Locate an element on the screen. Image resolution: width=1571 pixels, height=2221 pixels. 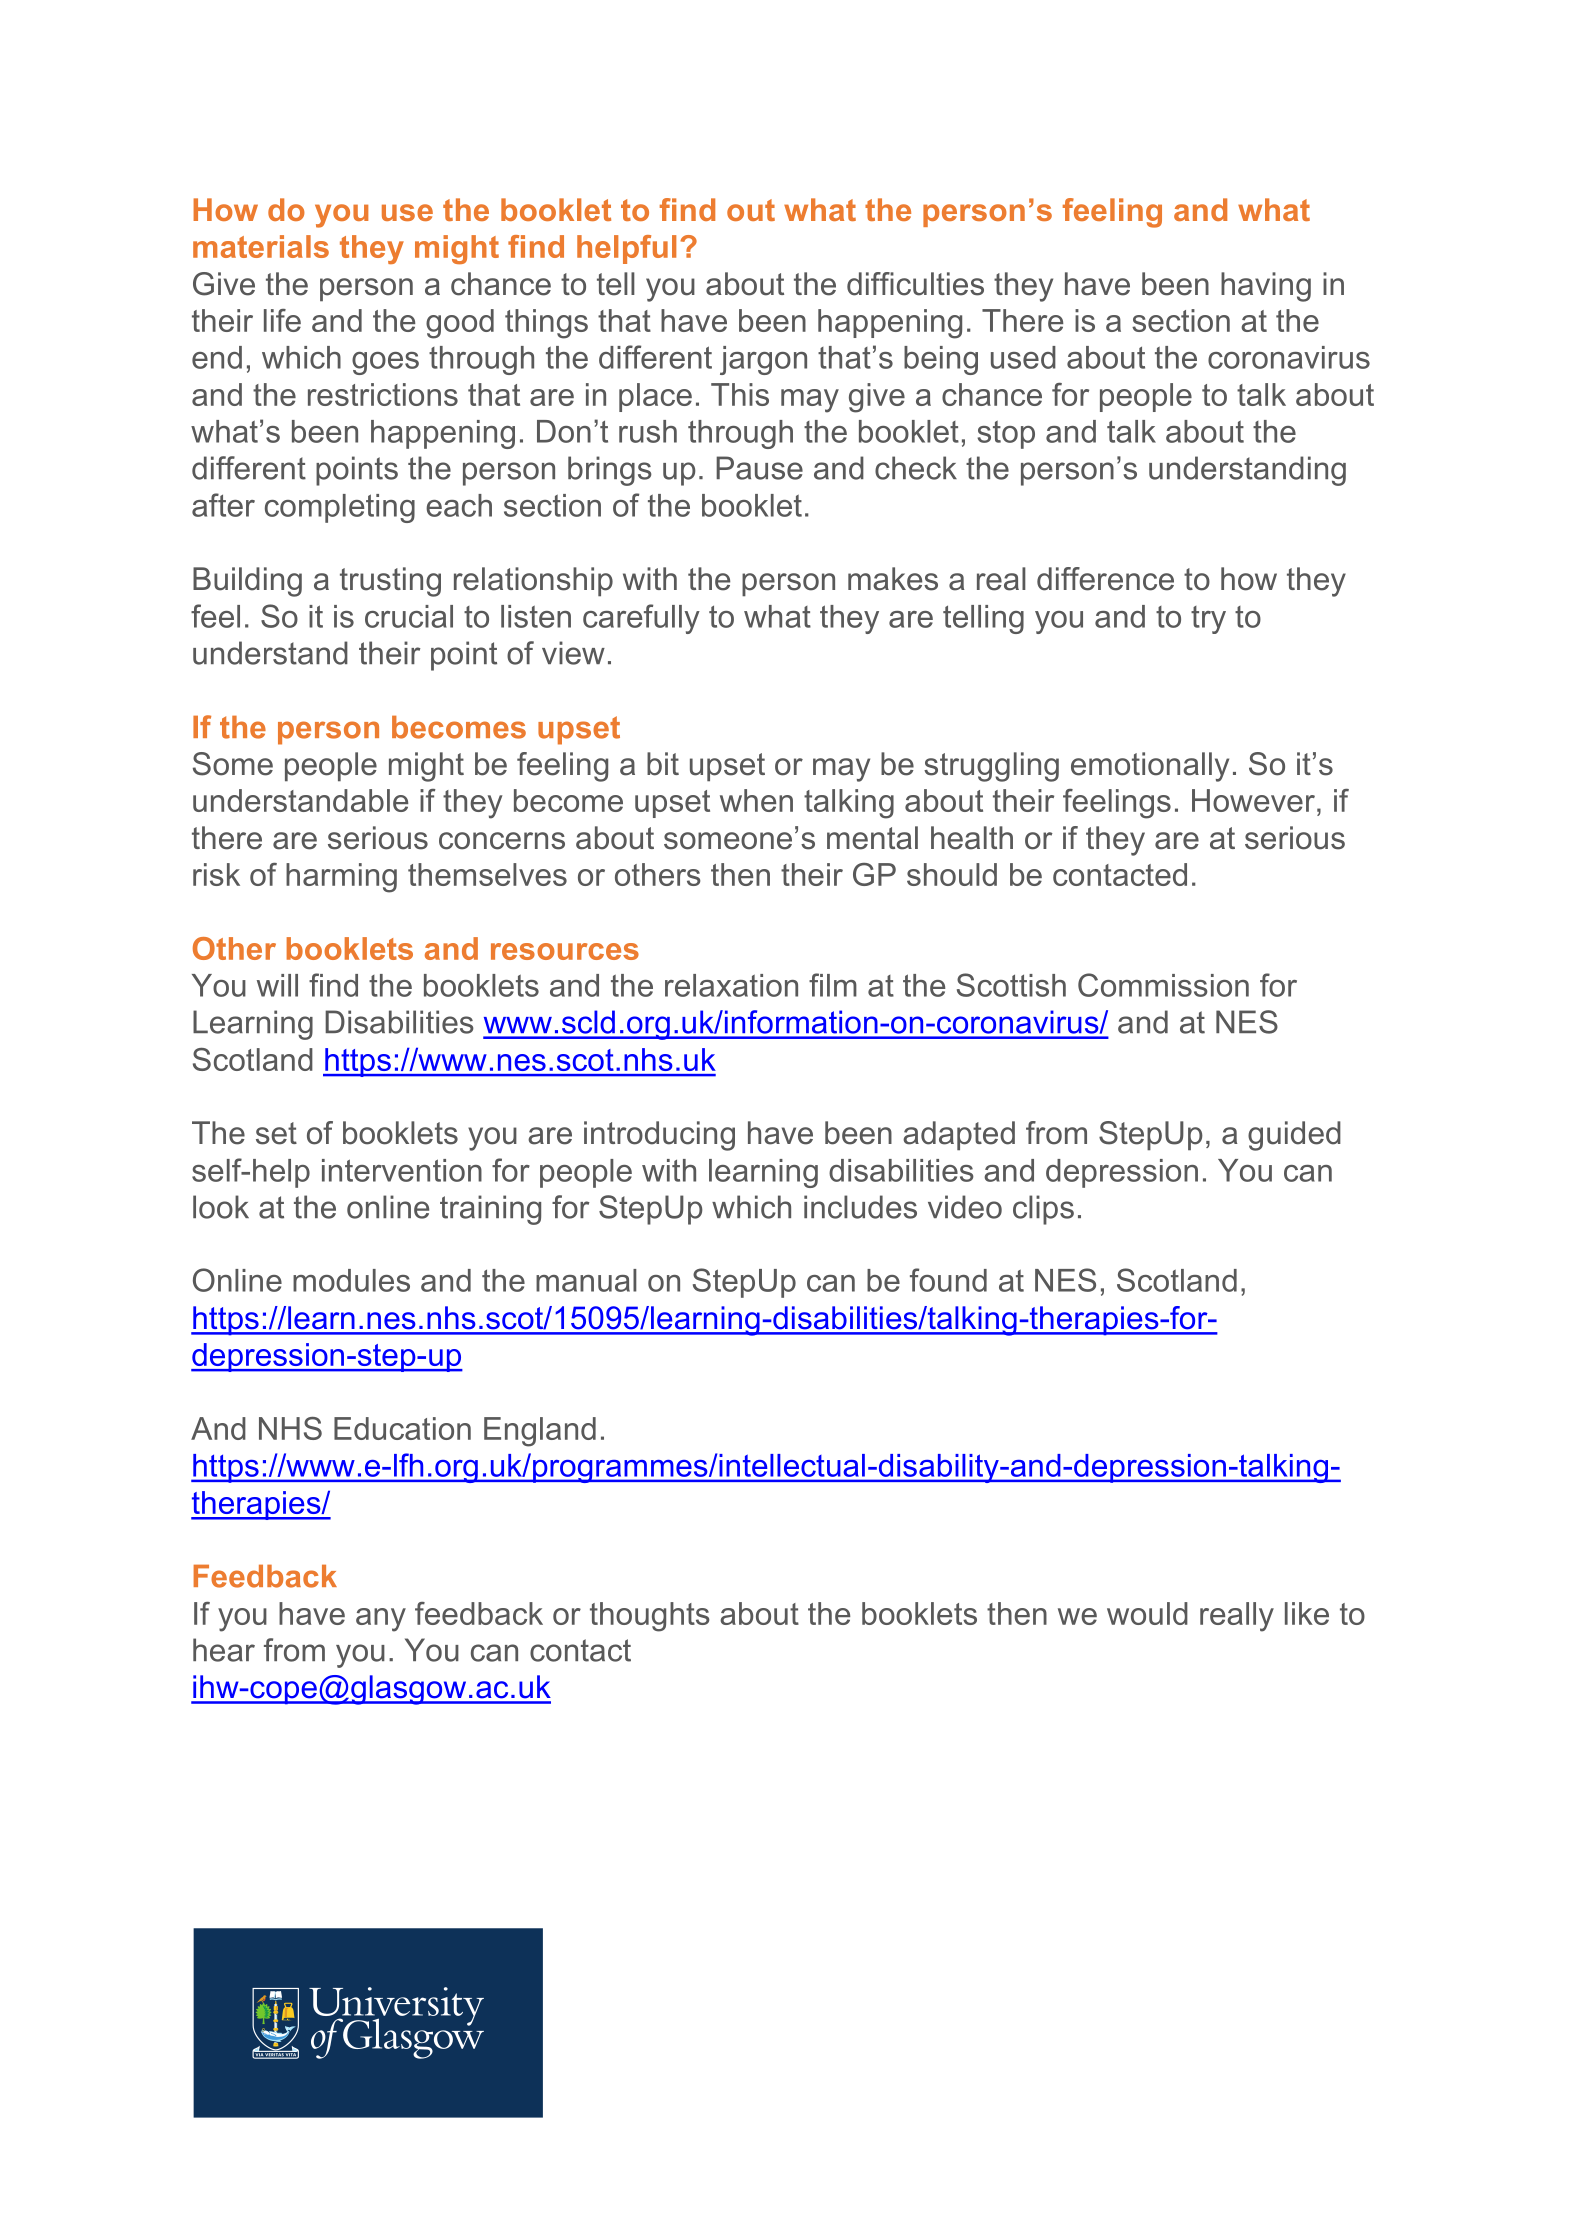
having is located at coordinates (1266, 287).
